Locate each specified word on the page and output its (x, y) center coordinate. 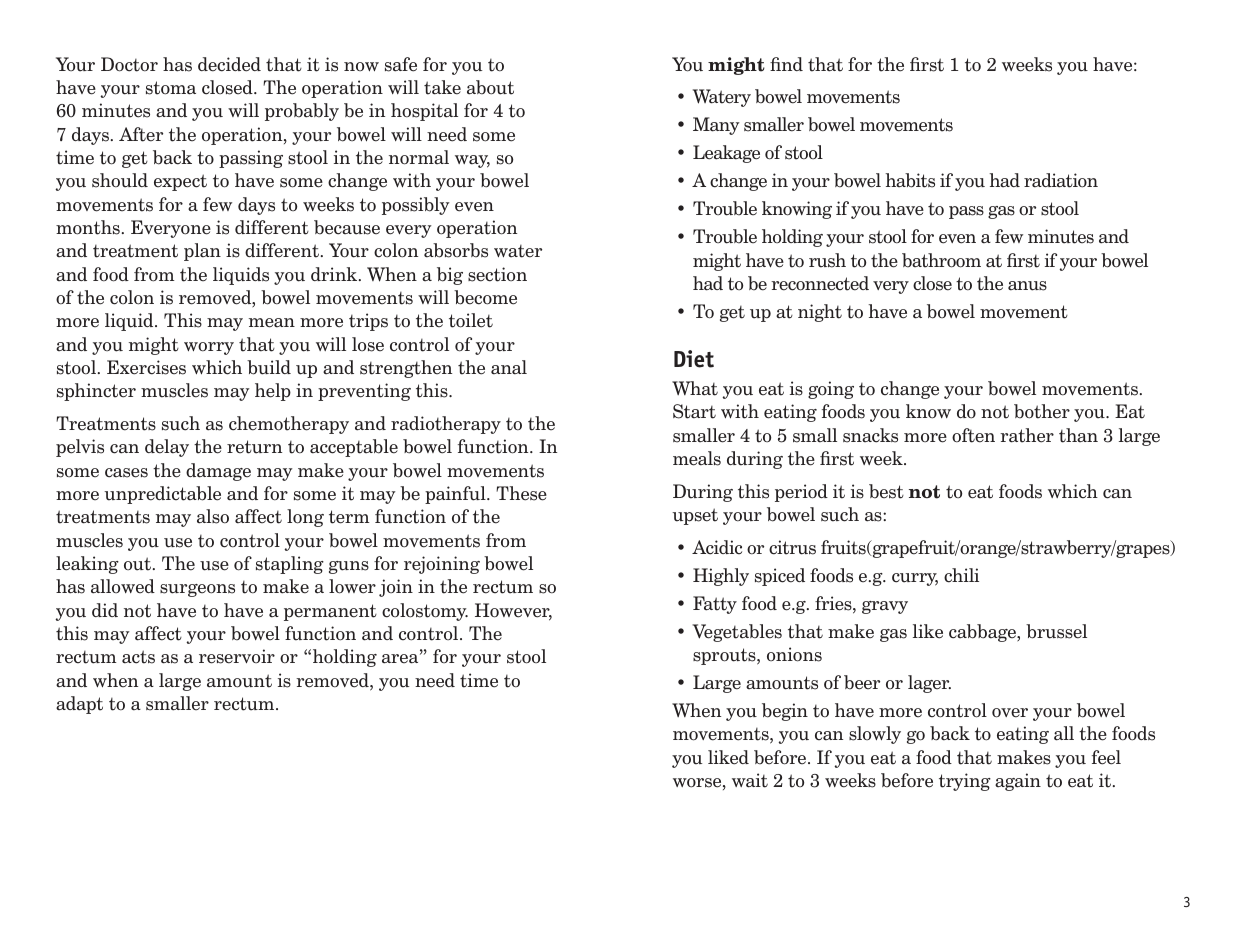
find (786, 64)
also (213, 516)
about (490, 87)
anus (1027, 286)
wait (750, 780)
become (485, 297)
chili (961, 575)
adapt (79, 705)
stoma (171, 88)
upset (695, 516)
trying (965, 782)
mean (272, 323)
